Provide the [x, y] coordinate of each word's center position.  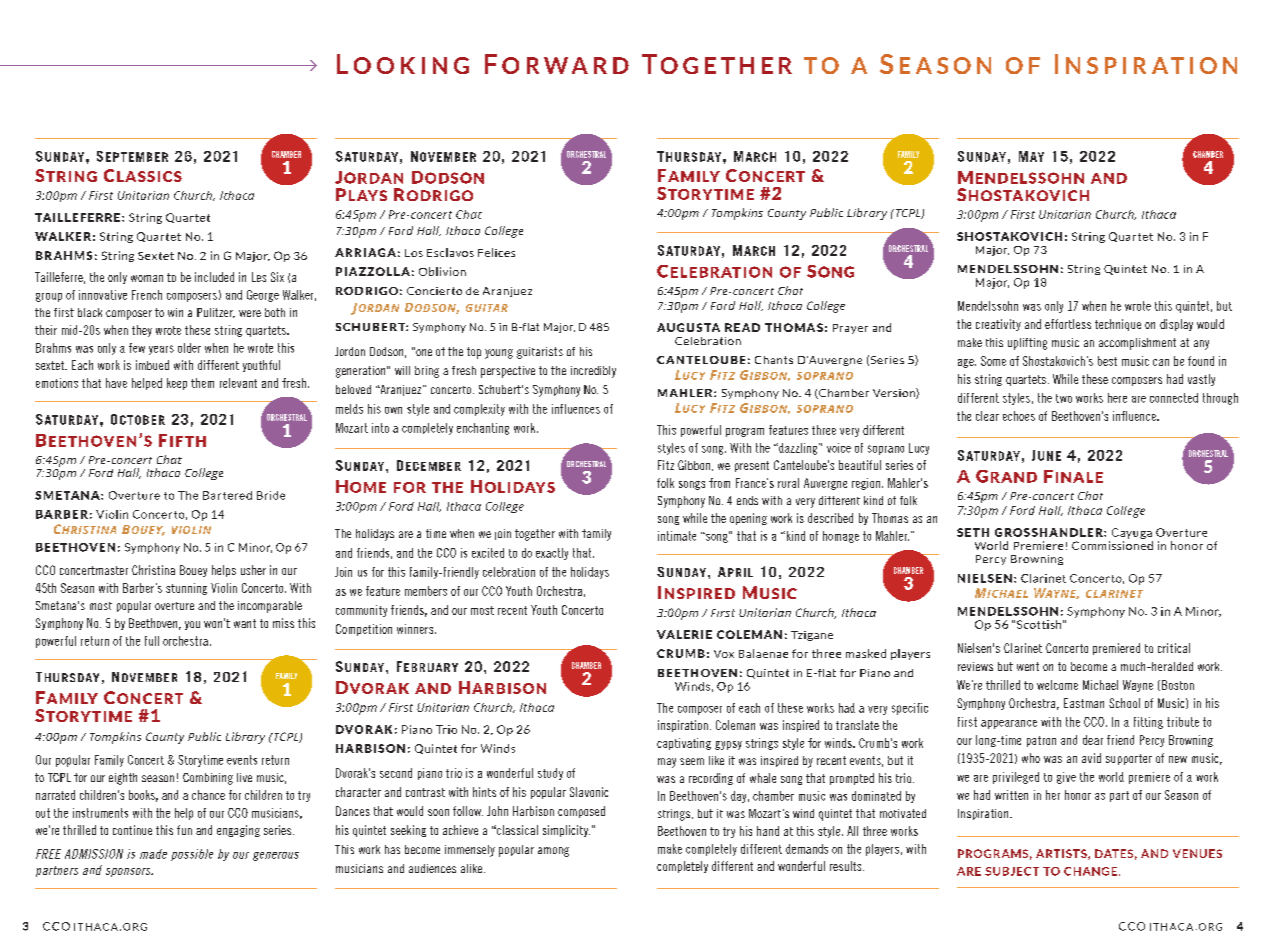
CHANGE [1090, 871]
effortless [1068, 324]
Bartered [227, 495]
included [214, 277]
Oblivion [442, 271]
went [1028, 666]
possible [192, 855]
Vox [724, 654]
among [553, 852]
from [719, 483]
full [152, 641]
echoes [1019, 416]
